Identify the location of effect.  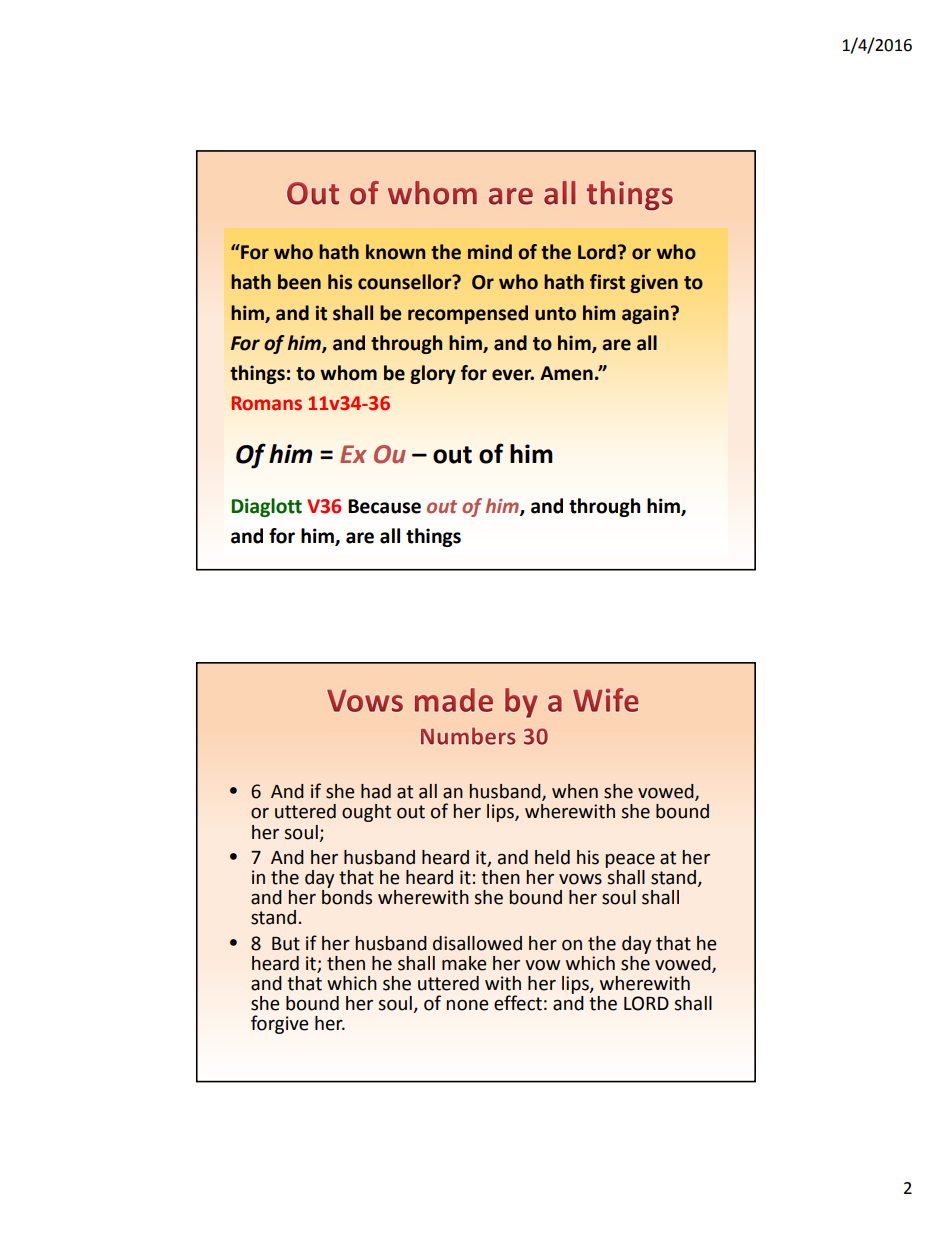
(518, 1003).
